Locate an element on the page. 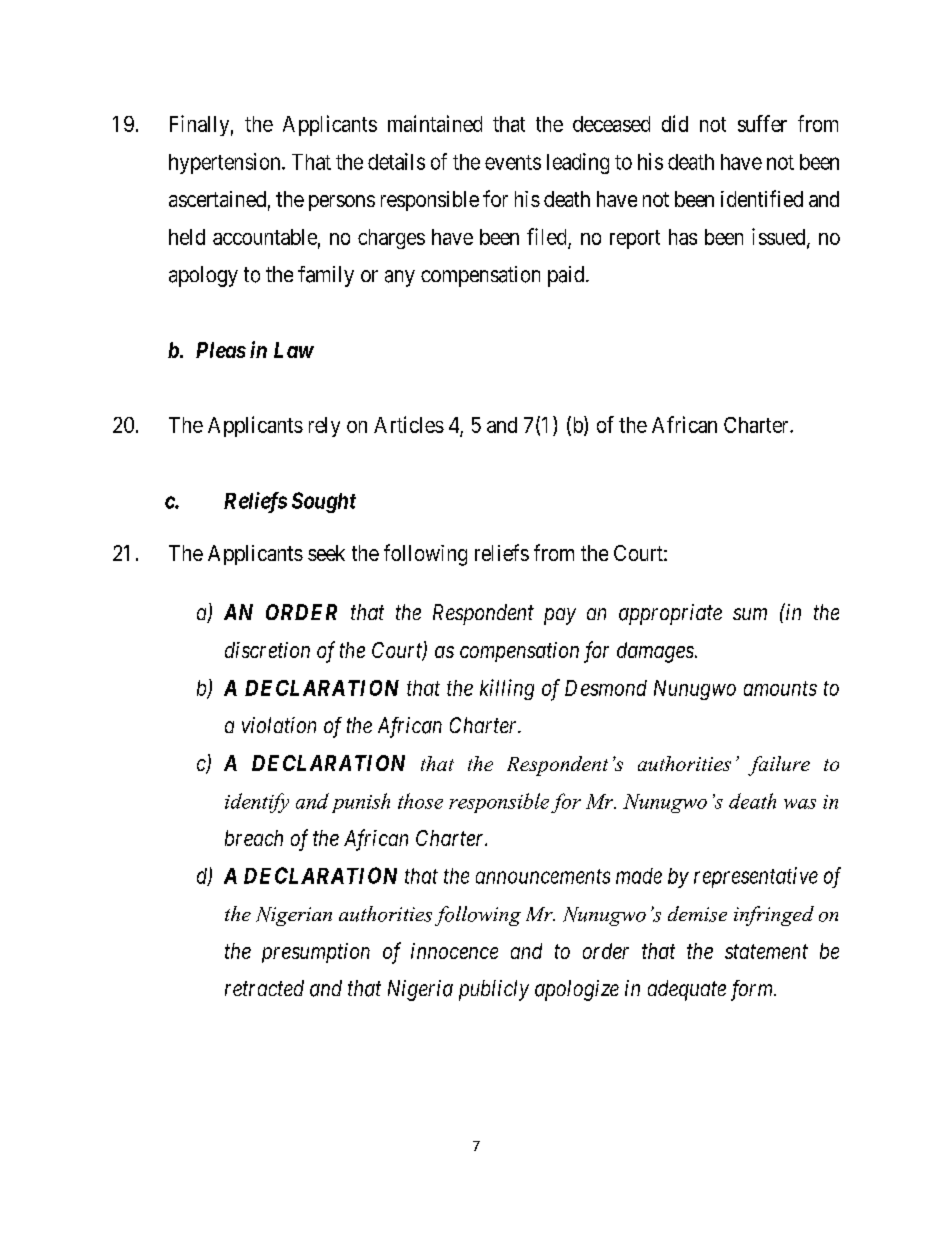 The height and width of the document is (1233, 952). events is located at coordinates (513, 162).
